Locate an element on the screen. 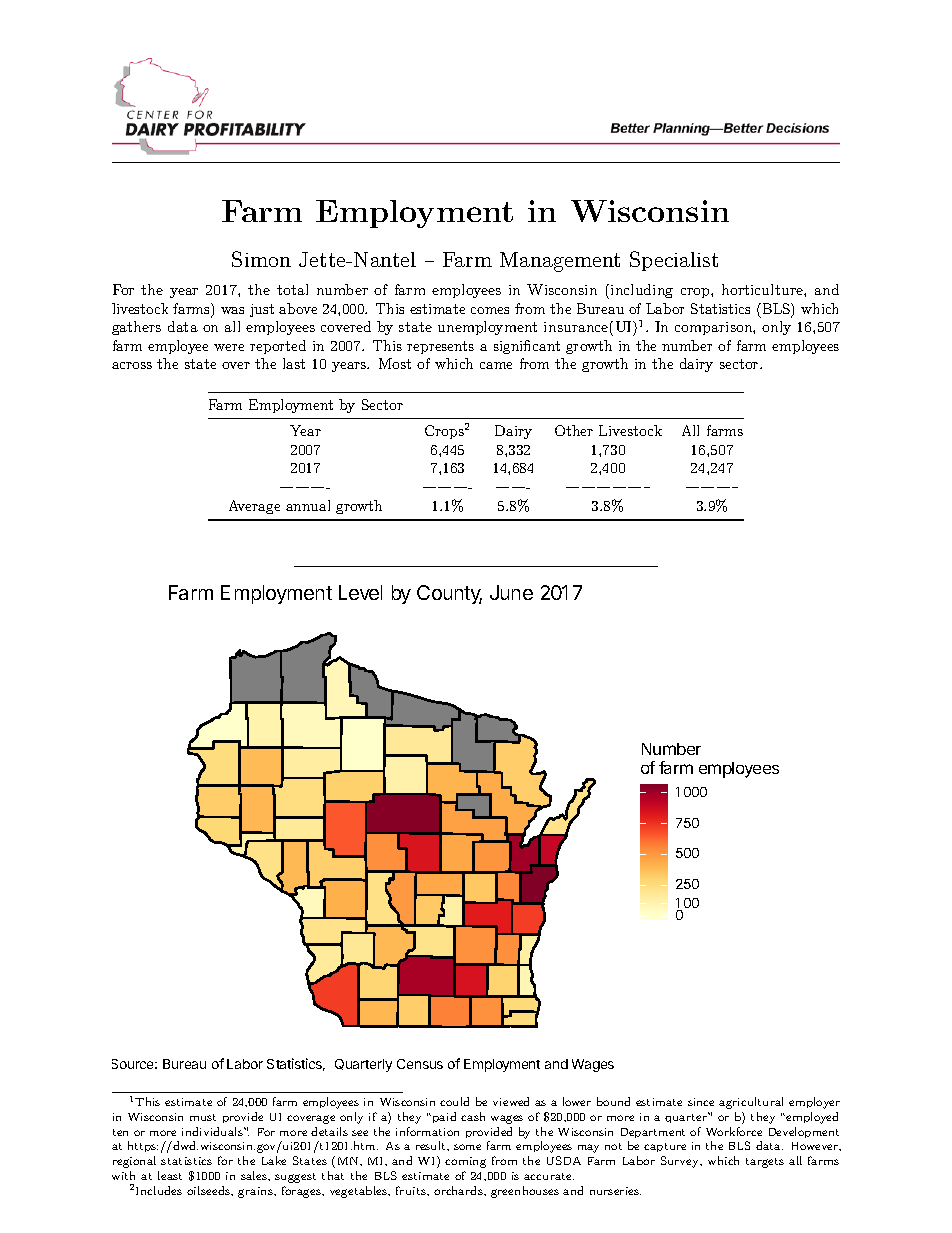 The height and width of the screenshot is (1233, 952). must is located at coordinates (203, 1117).
